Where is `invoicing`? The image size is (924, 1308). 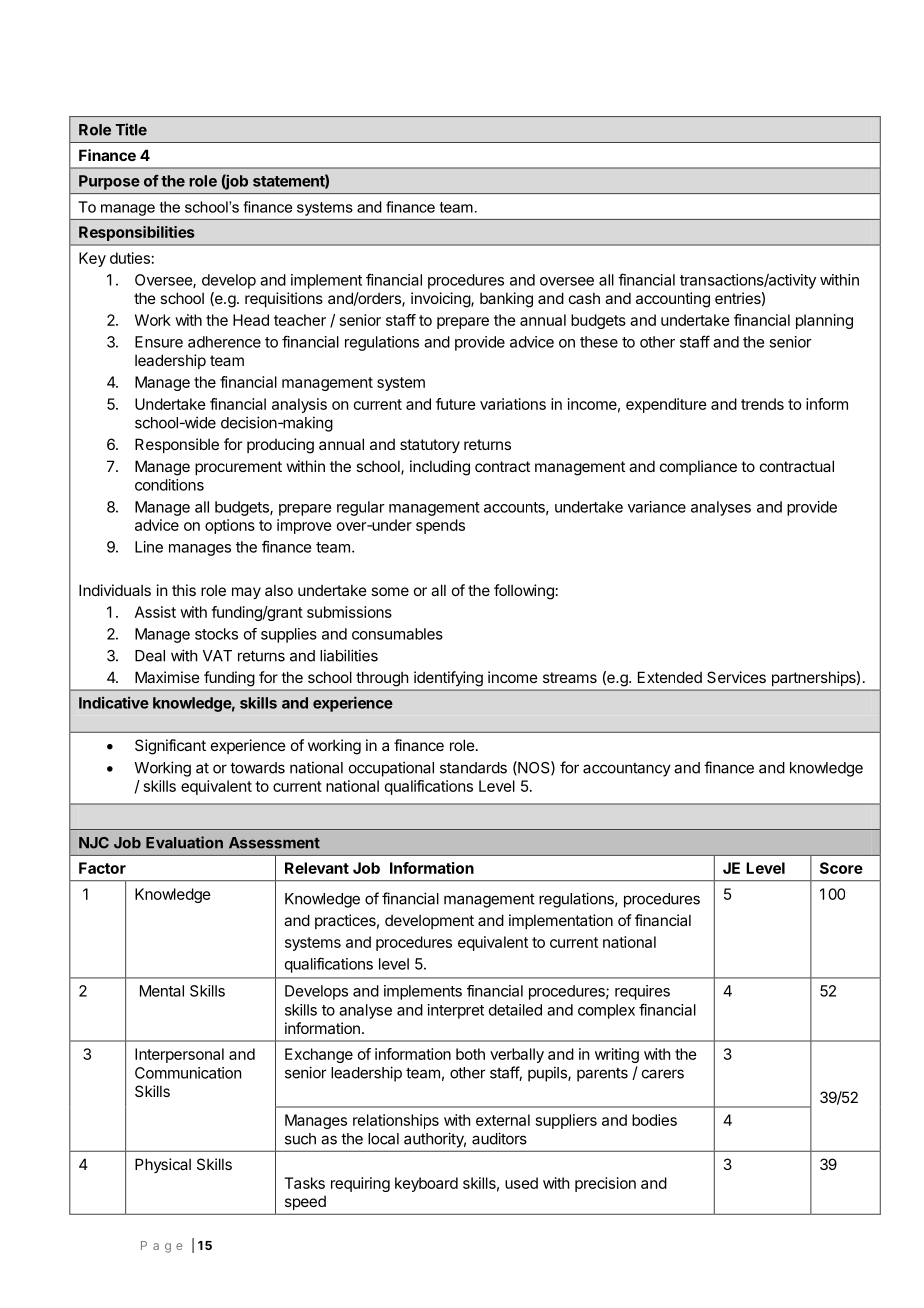 invoicing is located at coordinates (441, 300).
